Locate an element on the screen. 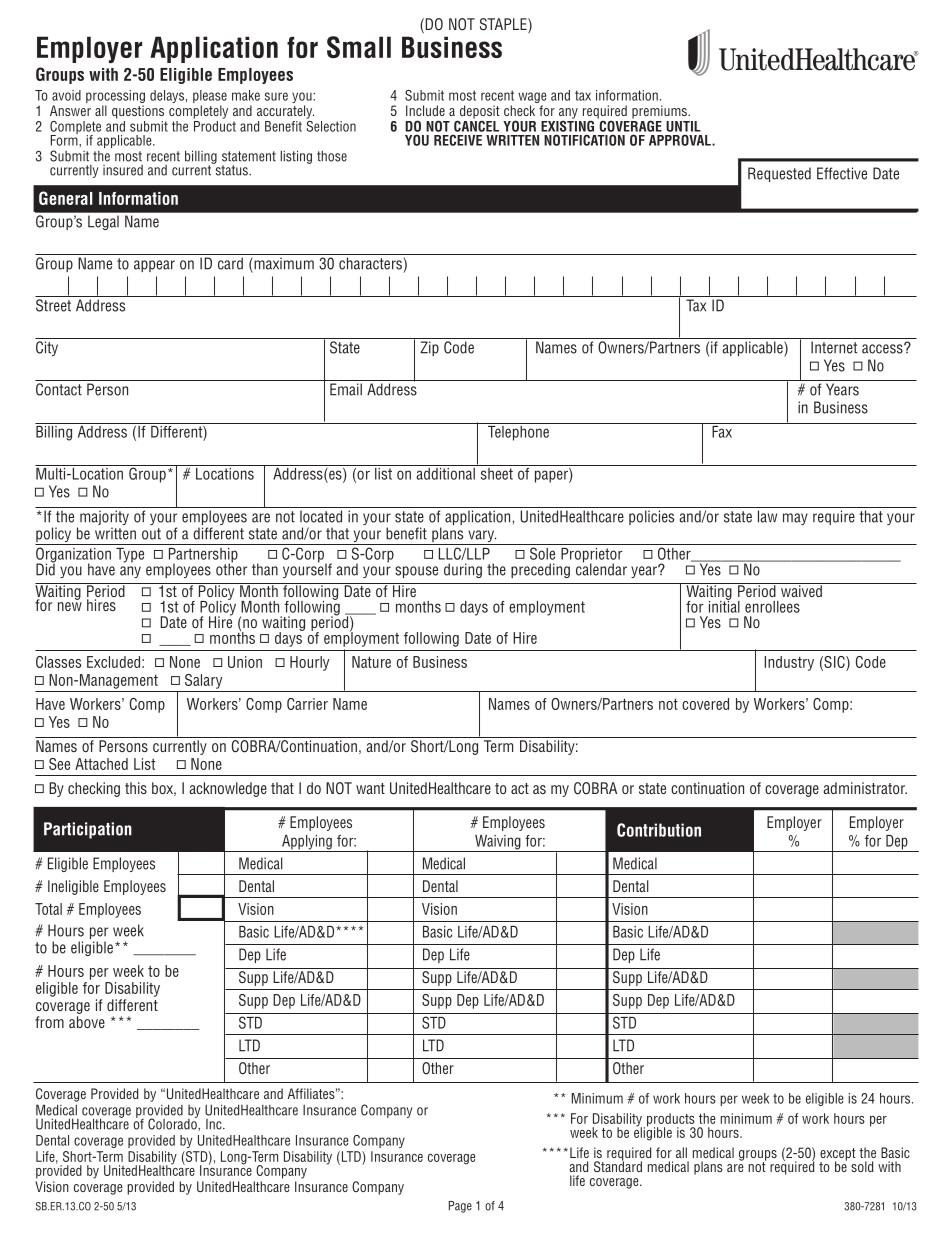 This screenshot has width=952, height=1233. Include is located at coordinates (425, 110).
